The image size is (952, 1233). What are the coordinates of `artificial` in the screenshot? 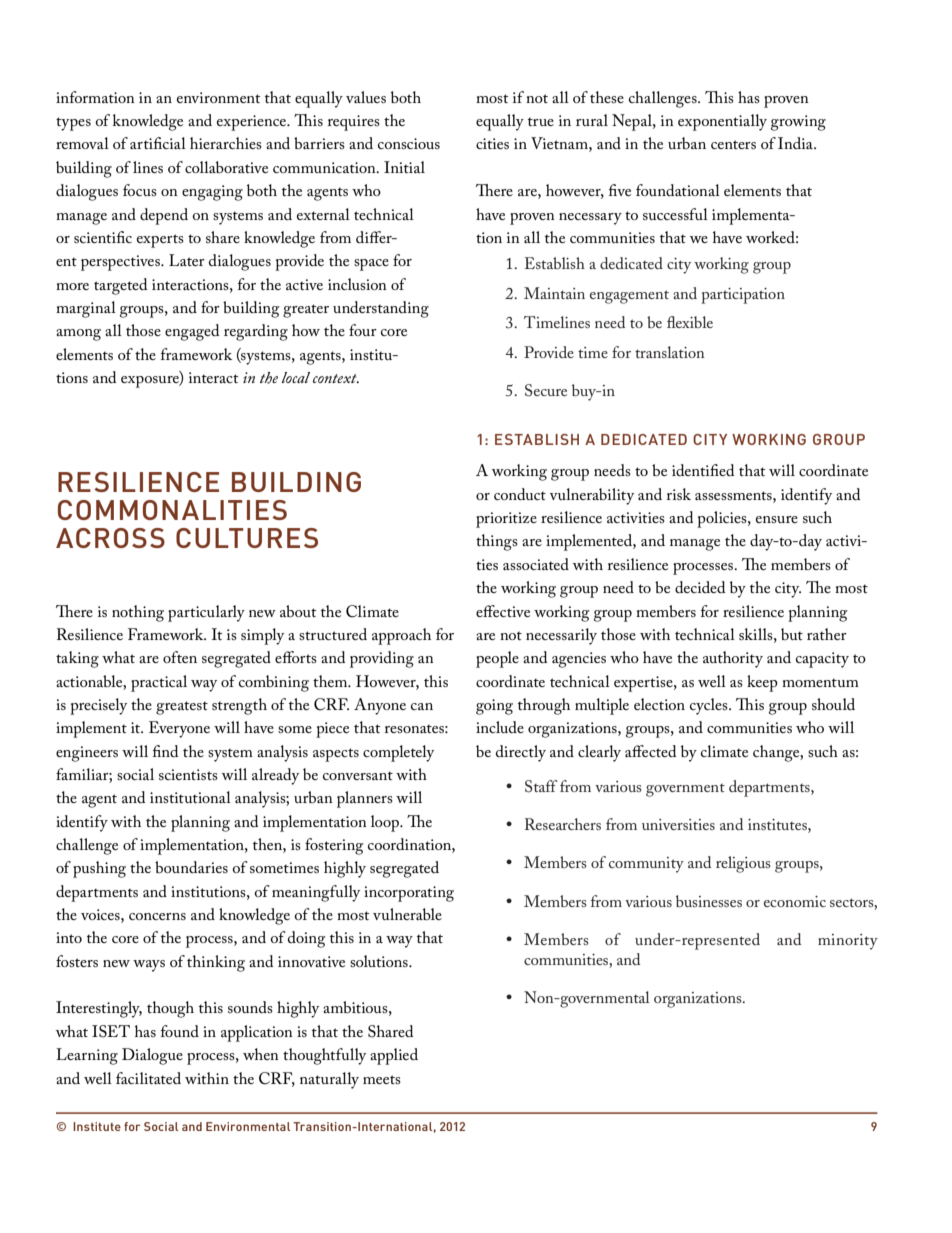 It's located at (158, 143).
